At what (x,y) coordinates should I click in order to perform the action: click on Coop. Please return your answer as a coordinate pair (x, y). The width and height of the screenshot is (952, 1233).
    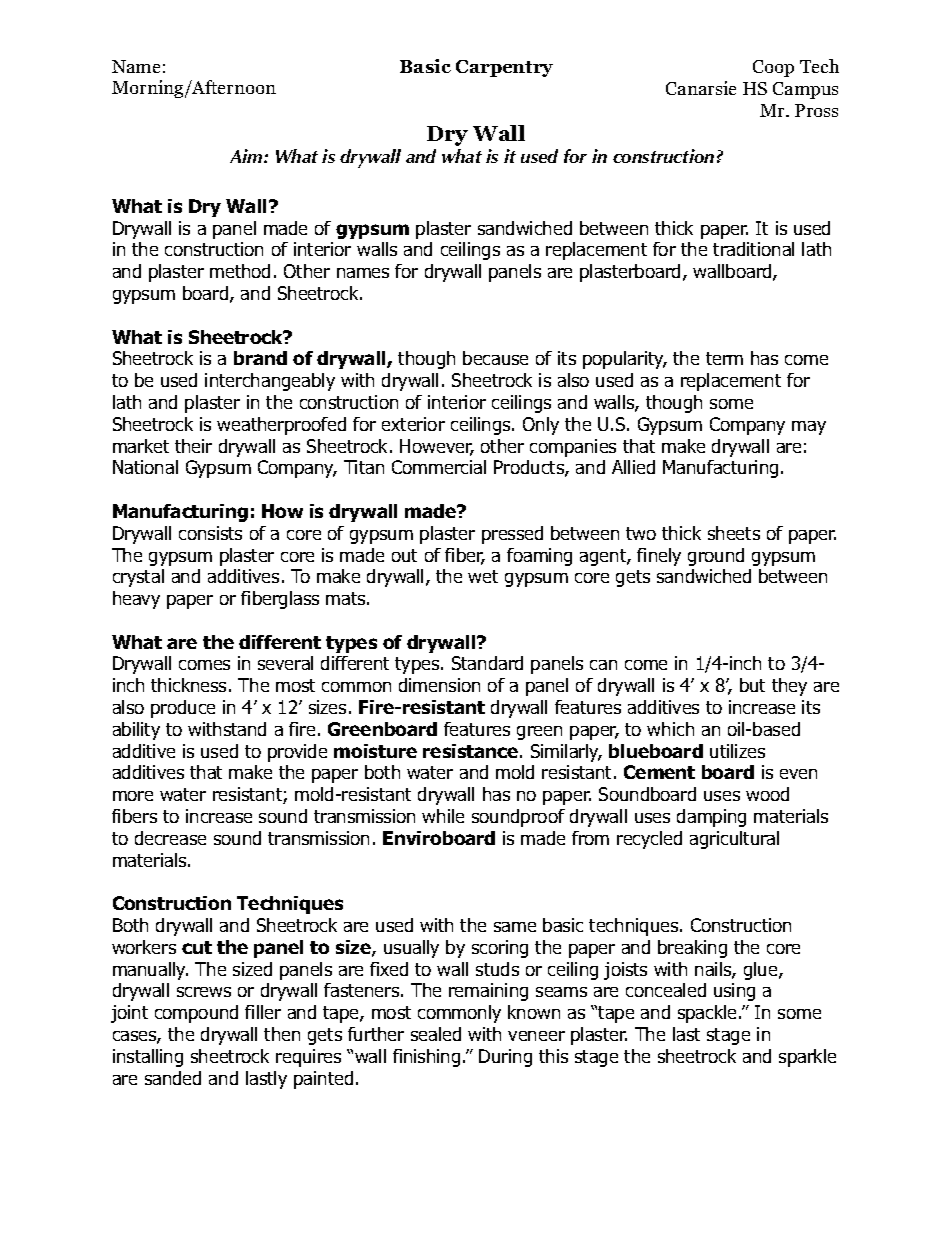
    Looking at the image, I should click on (773, 68).
